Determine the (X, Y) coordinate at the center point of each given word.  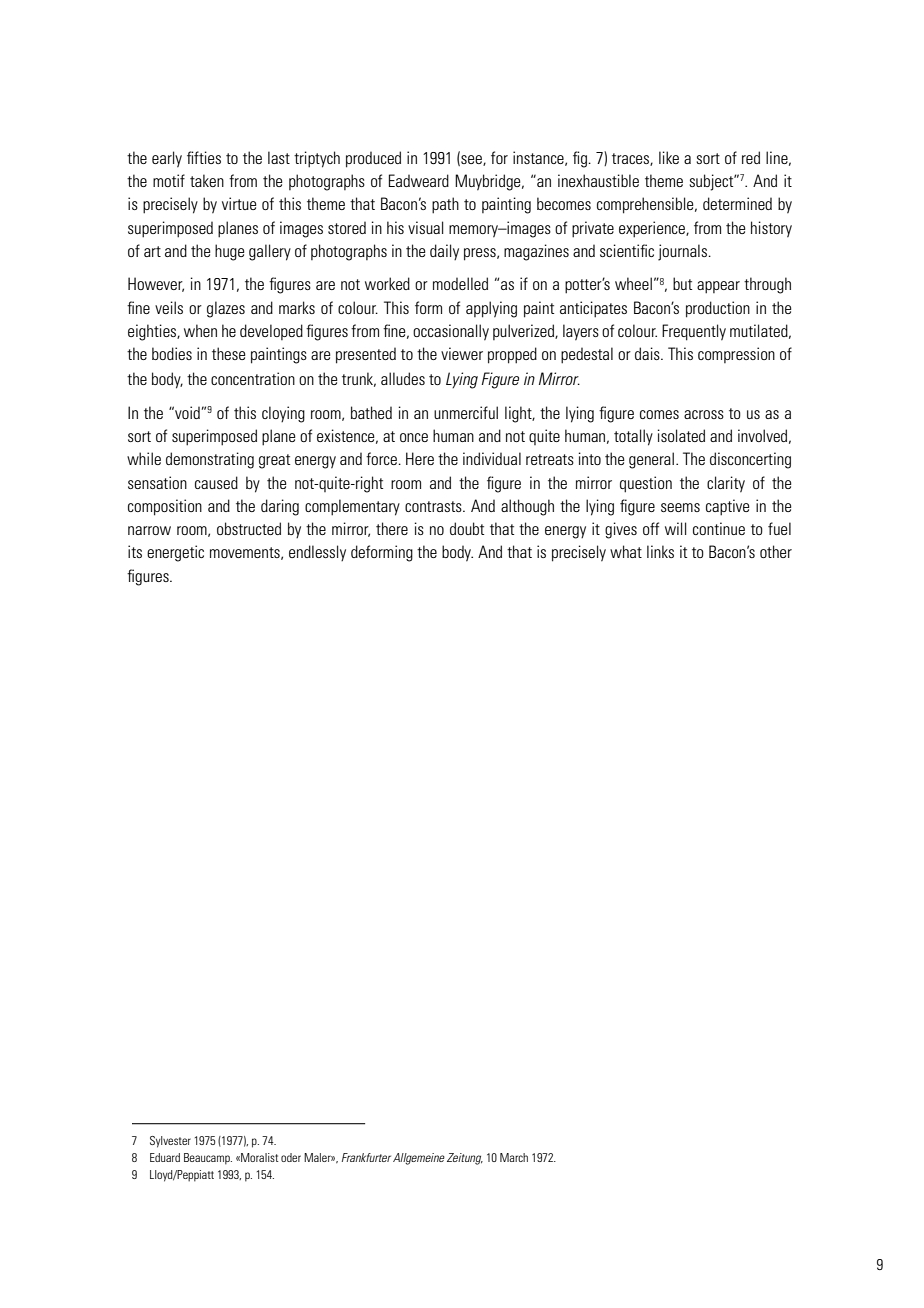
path (445, 205)
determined (737, 203)
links (660, 551)
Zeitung (465, 1159)
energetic (175, 553)
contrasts (434, 506)
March (514, 1157)
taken (207, 180)
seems (680, 507)
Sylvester (170, 1142)
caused (216, 482)
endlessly (317, 553)
